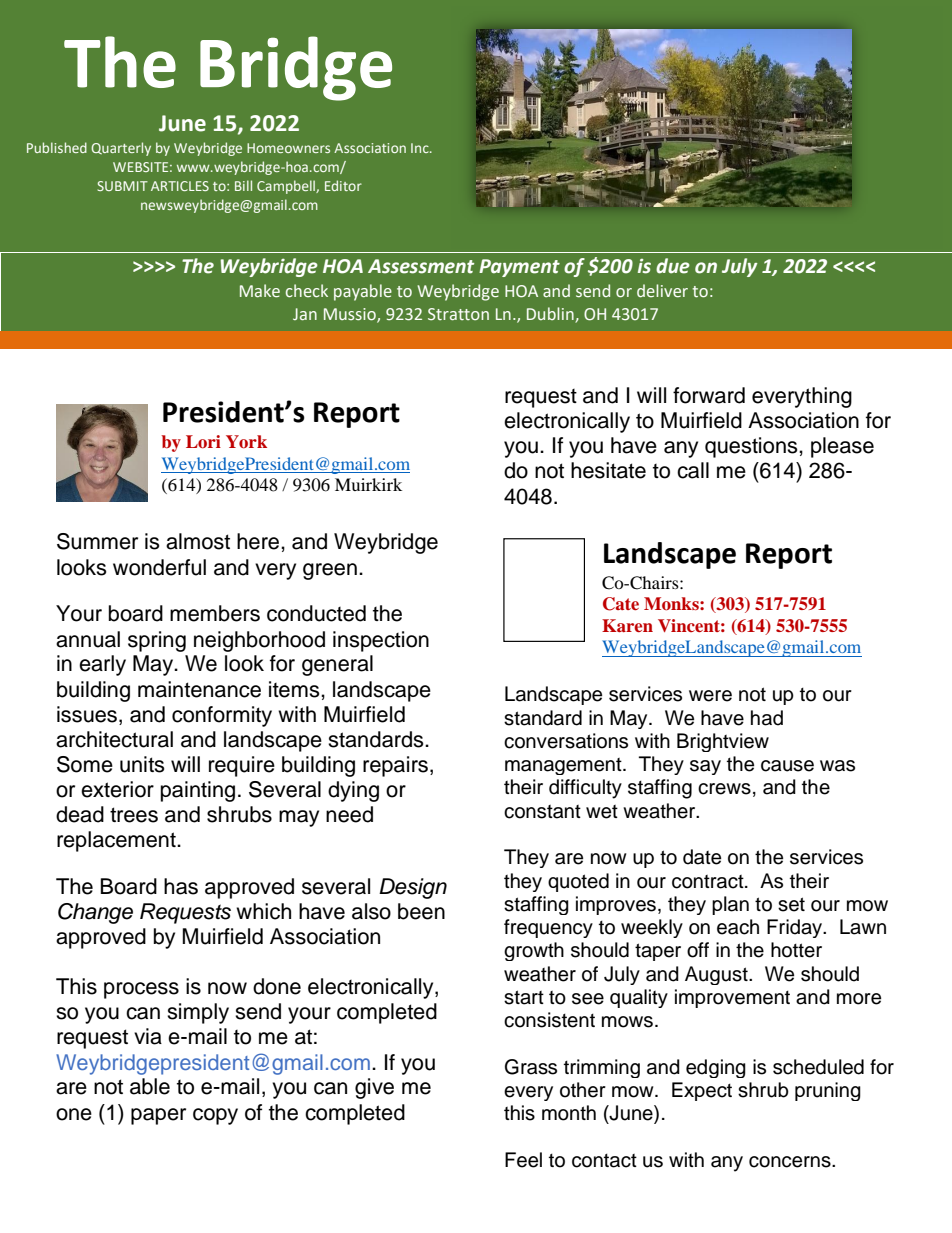  I want to click on questions, so click(752, 447).
